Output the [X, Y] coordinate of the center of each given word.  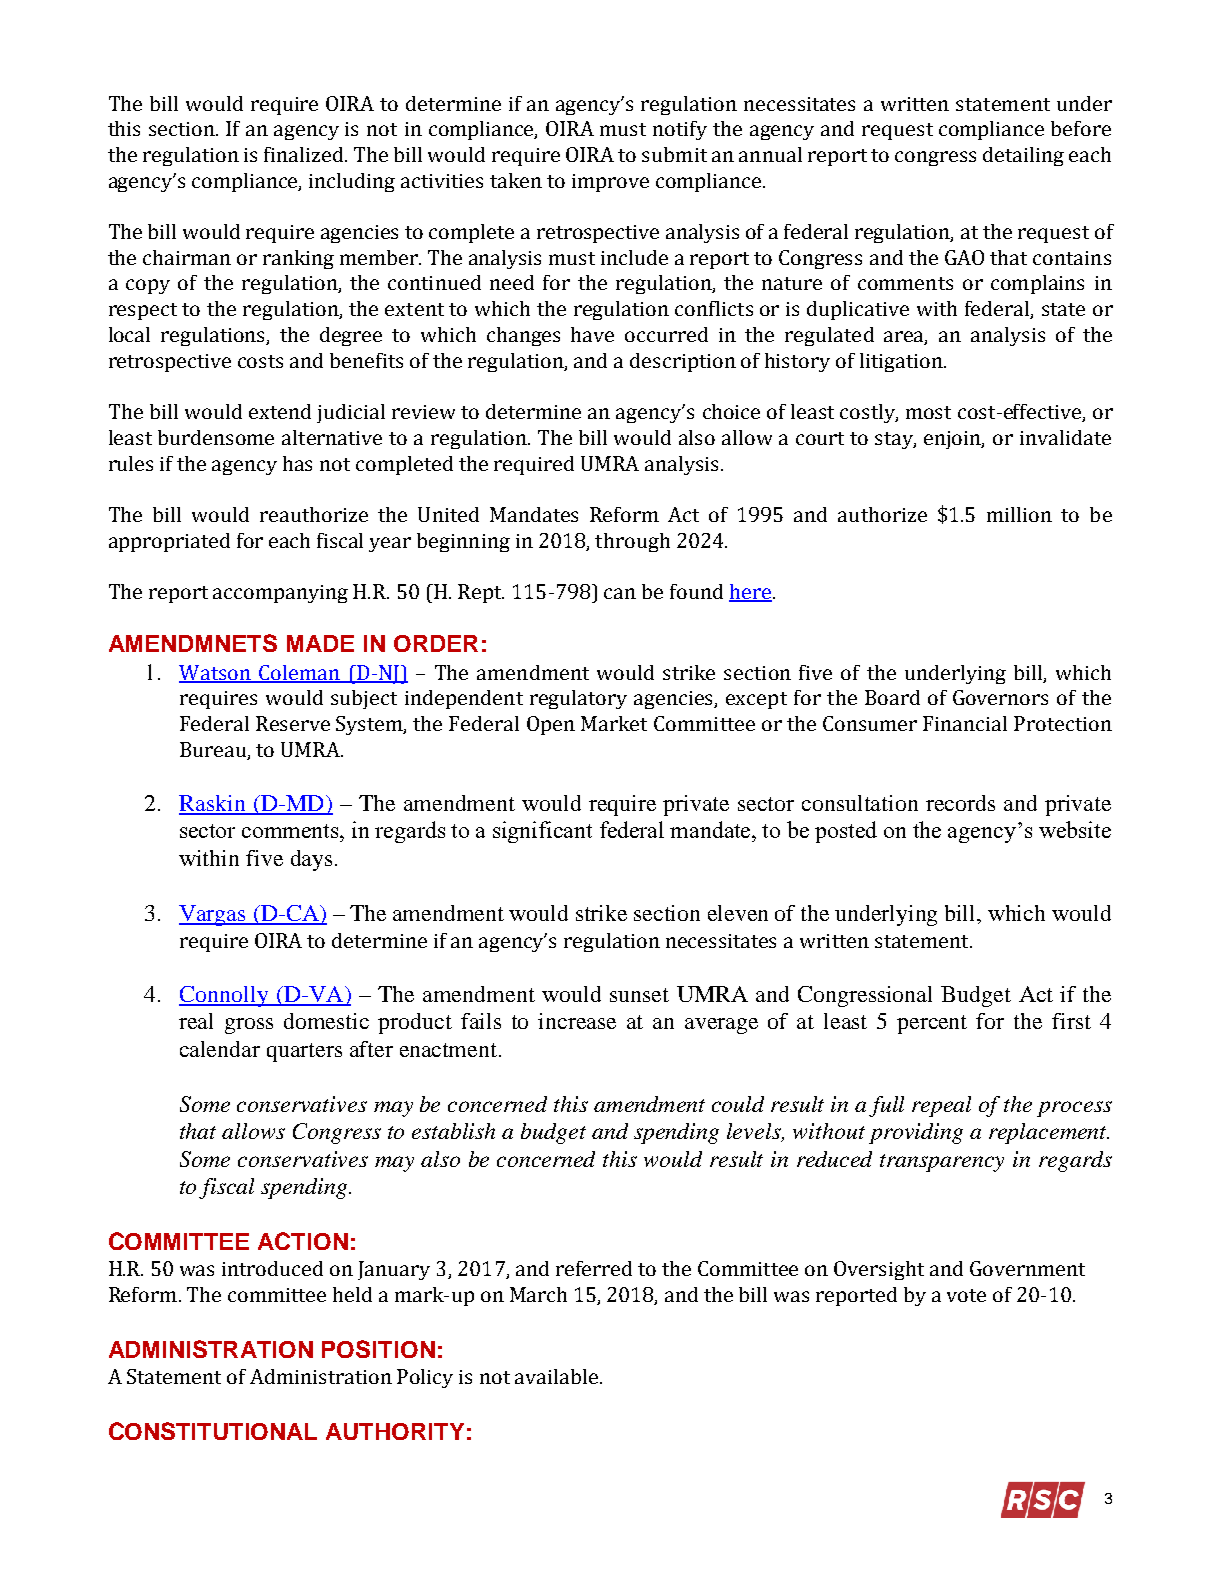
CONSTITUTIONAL [213, 1431]
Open [551, 725]
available [558, 1376]
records [960, 803]
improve [610, 183]
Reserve [293, 723]
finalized [305, 154]
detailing [1023, 156]
